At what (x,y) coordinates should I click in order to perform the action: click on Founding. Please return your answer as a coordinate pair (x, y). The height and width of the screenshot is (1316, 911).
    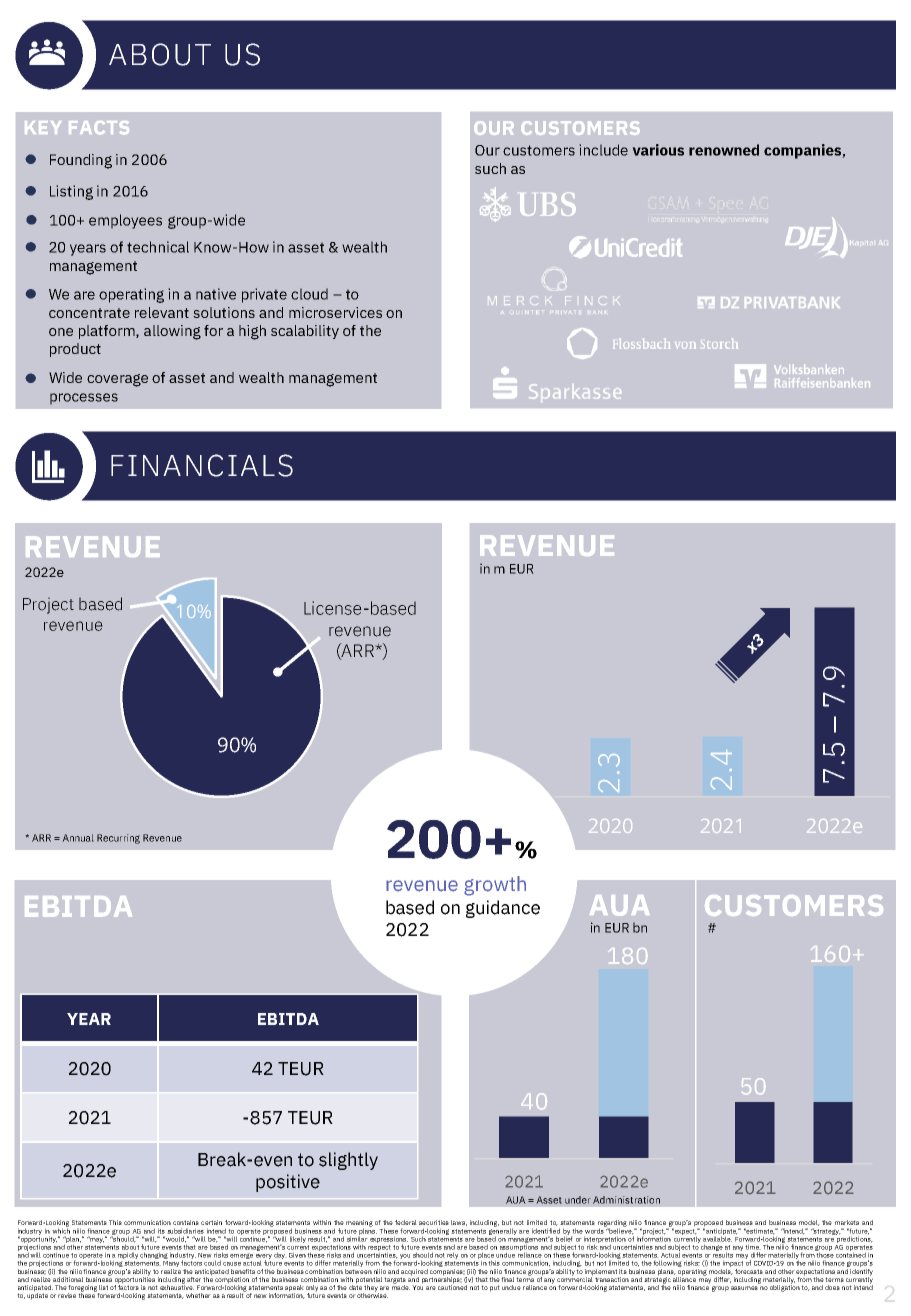
    Looking at the image, I should click on (81, 161).
